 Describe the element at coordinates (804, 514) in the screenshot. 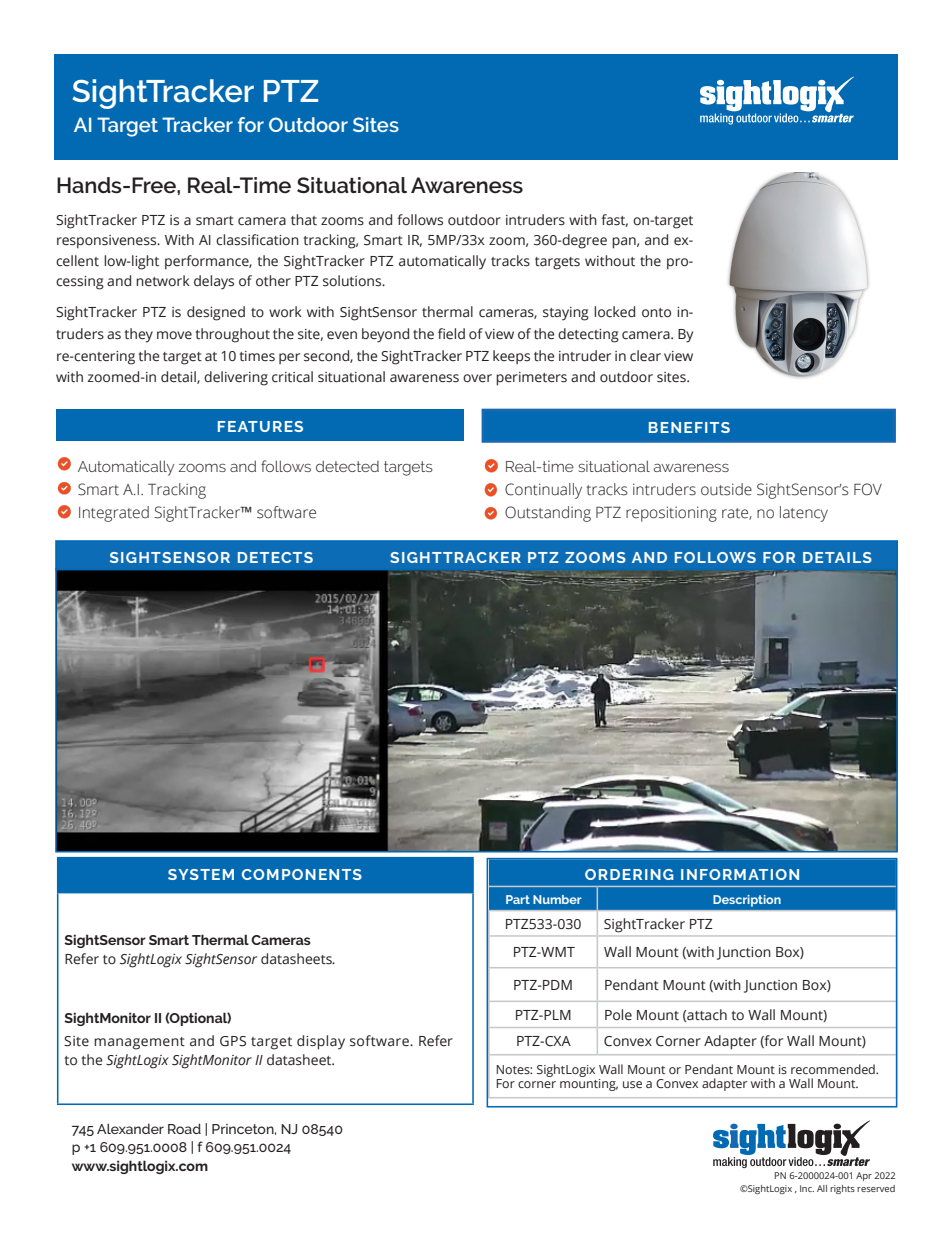

I see `latency` at that location.
